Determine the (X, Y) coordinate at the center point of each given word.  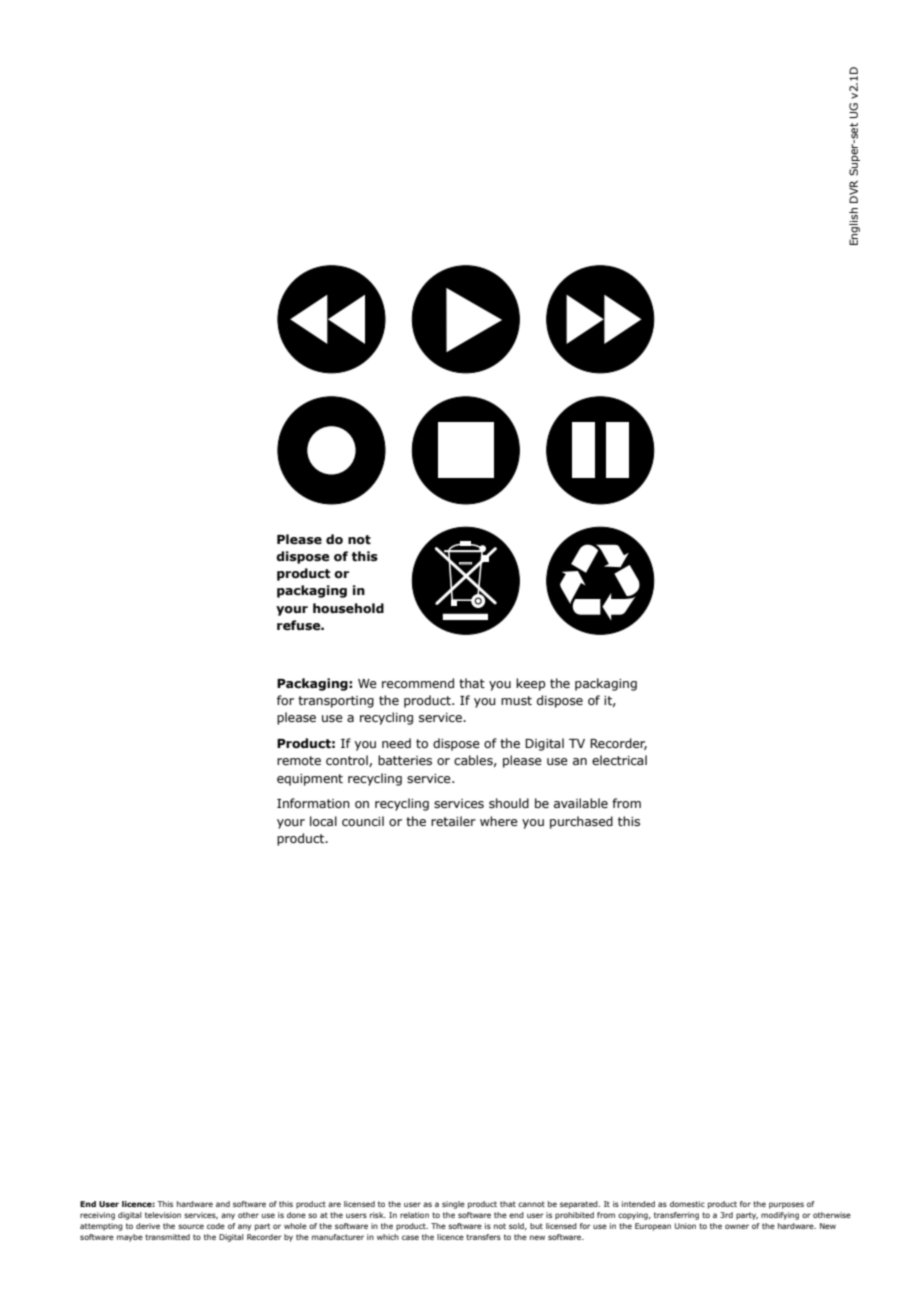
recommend (418, 683)
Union (685, 1226)
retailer (453, 821)
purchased (581, 822)
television (163, 1215)
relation (414, 1215)
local (323, 821)
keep (530, 684)
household (348, 608)
